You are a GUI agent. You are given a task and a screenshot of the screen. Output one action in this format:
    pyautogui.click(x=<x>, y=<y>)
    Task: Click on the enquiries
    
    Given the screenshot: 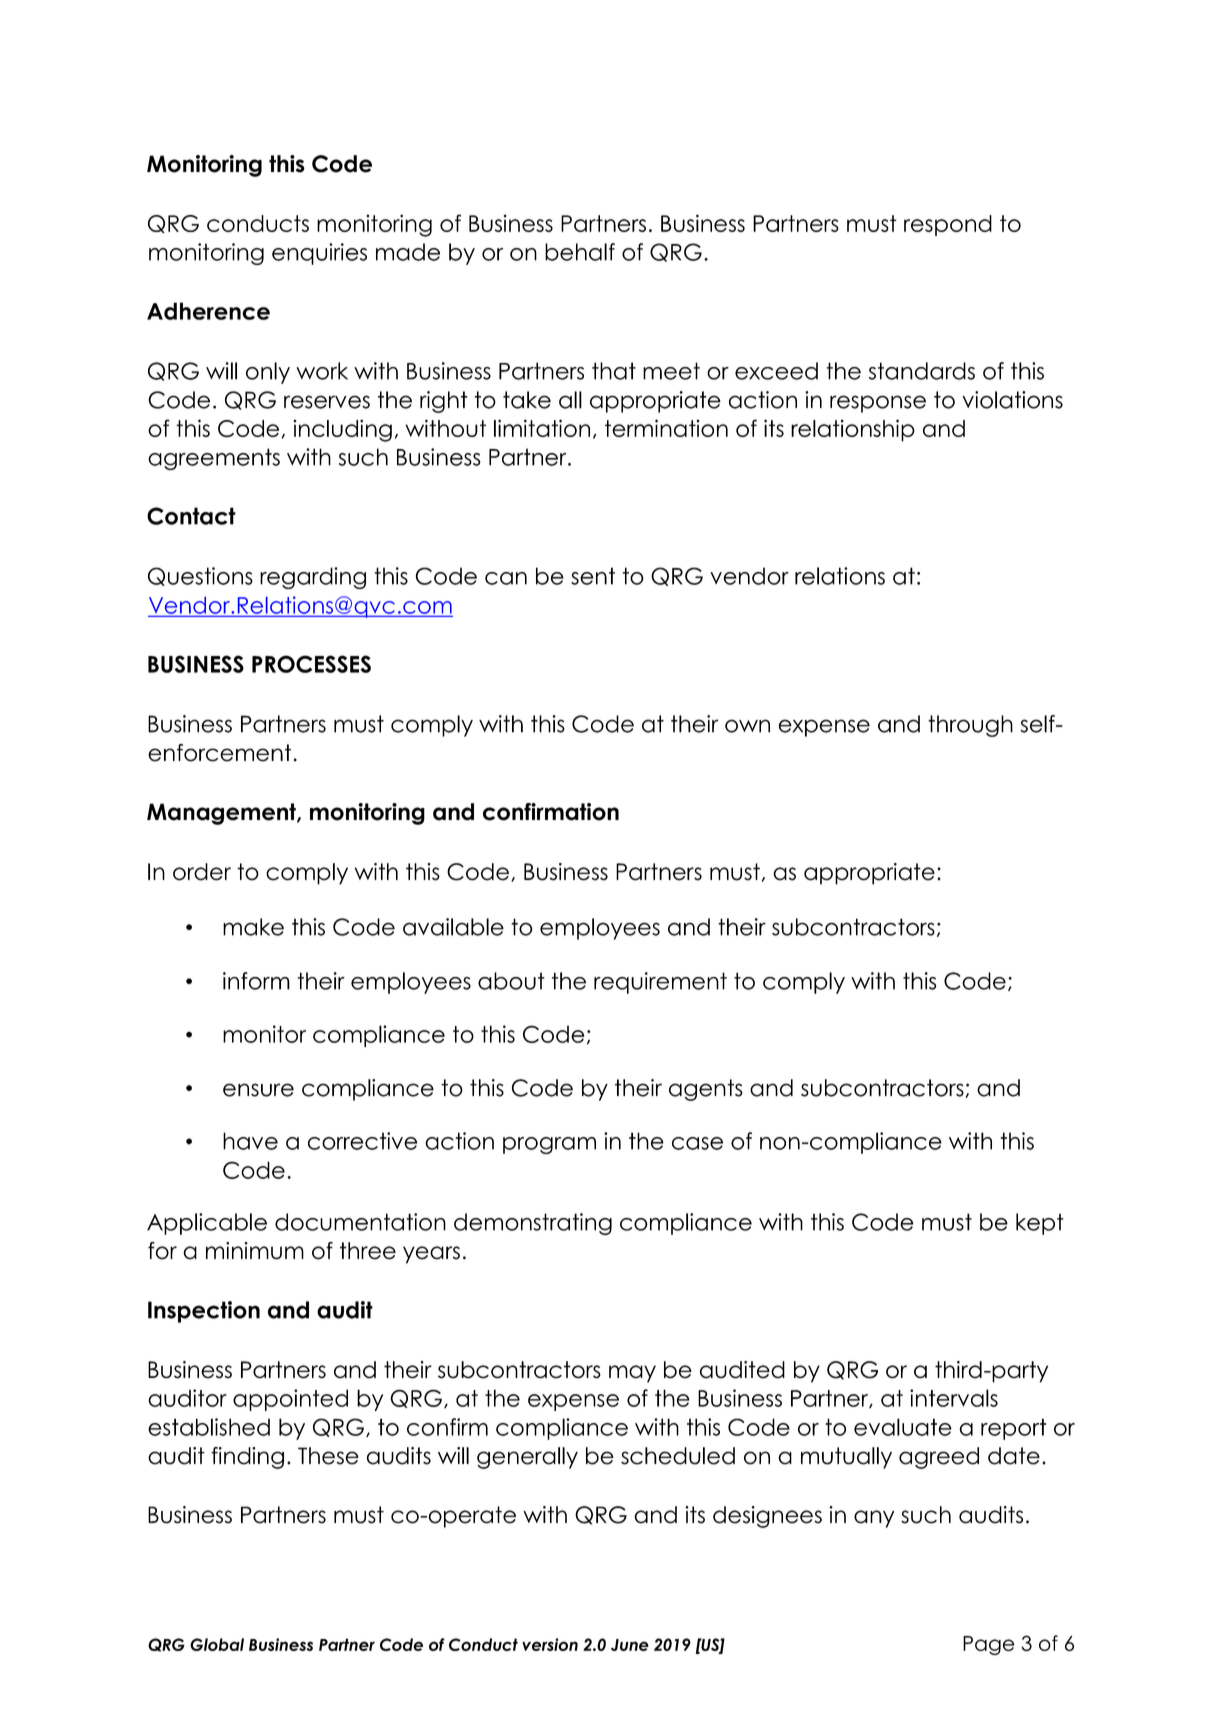 What is the action you would take?
    pyautogui.click(x=319, y=254)
